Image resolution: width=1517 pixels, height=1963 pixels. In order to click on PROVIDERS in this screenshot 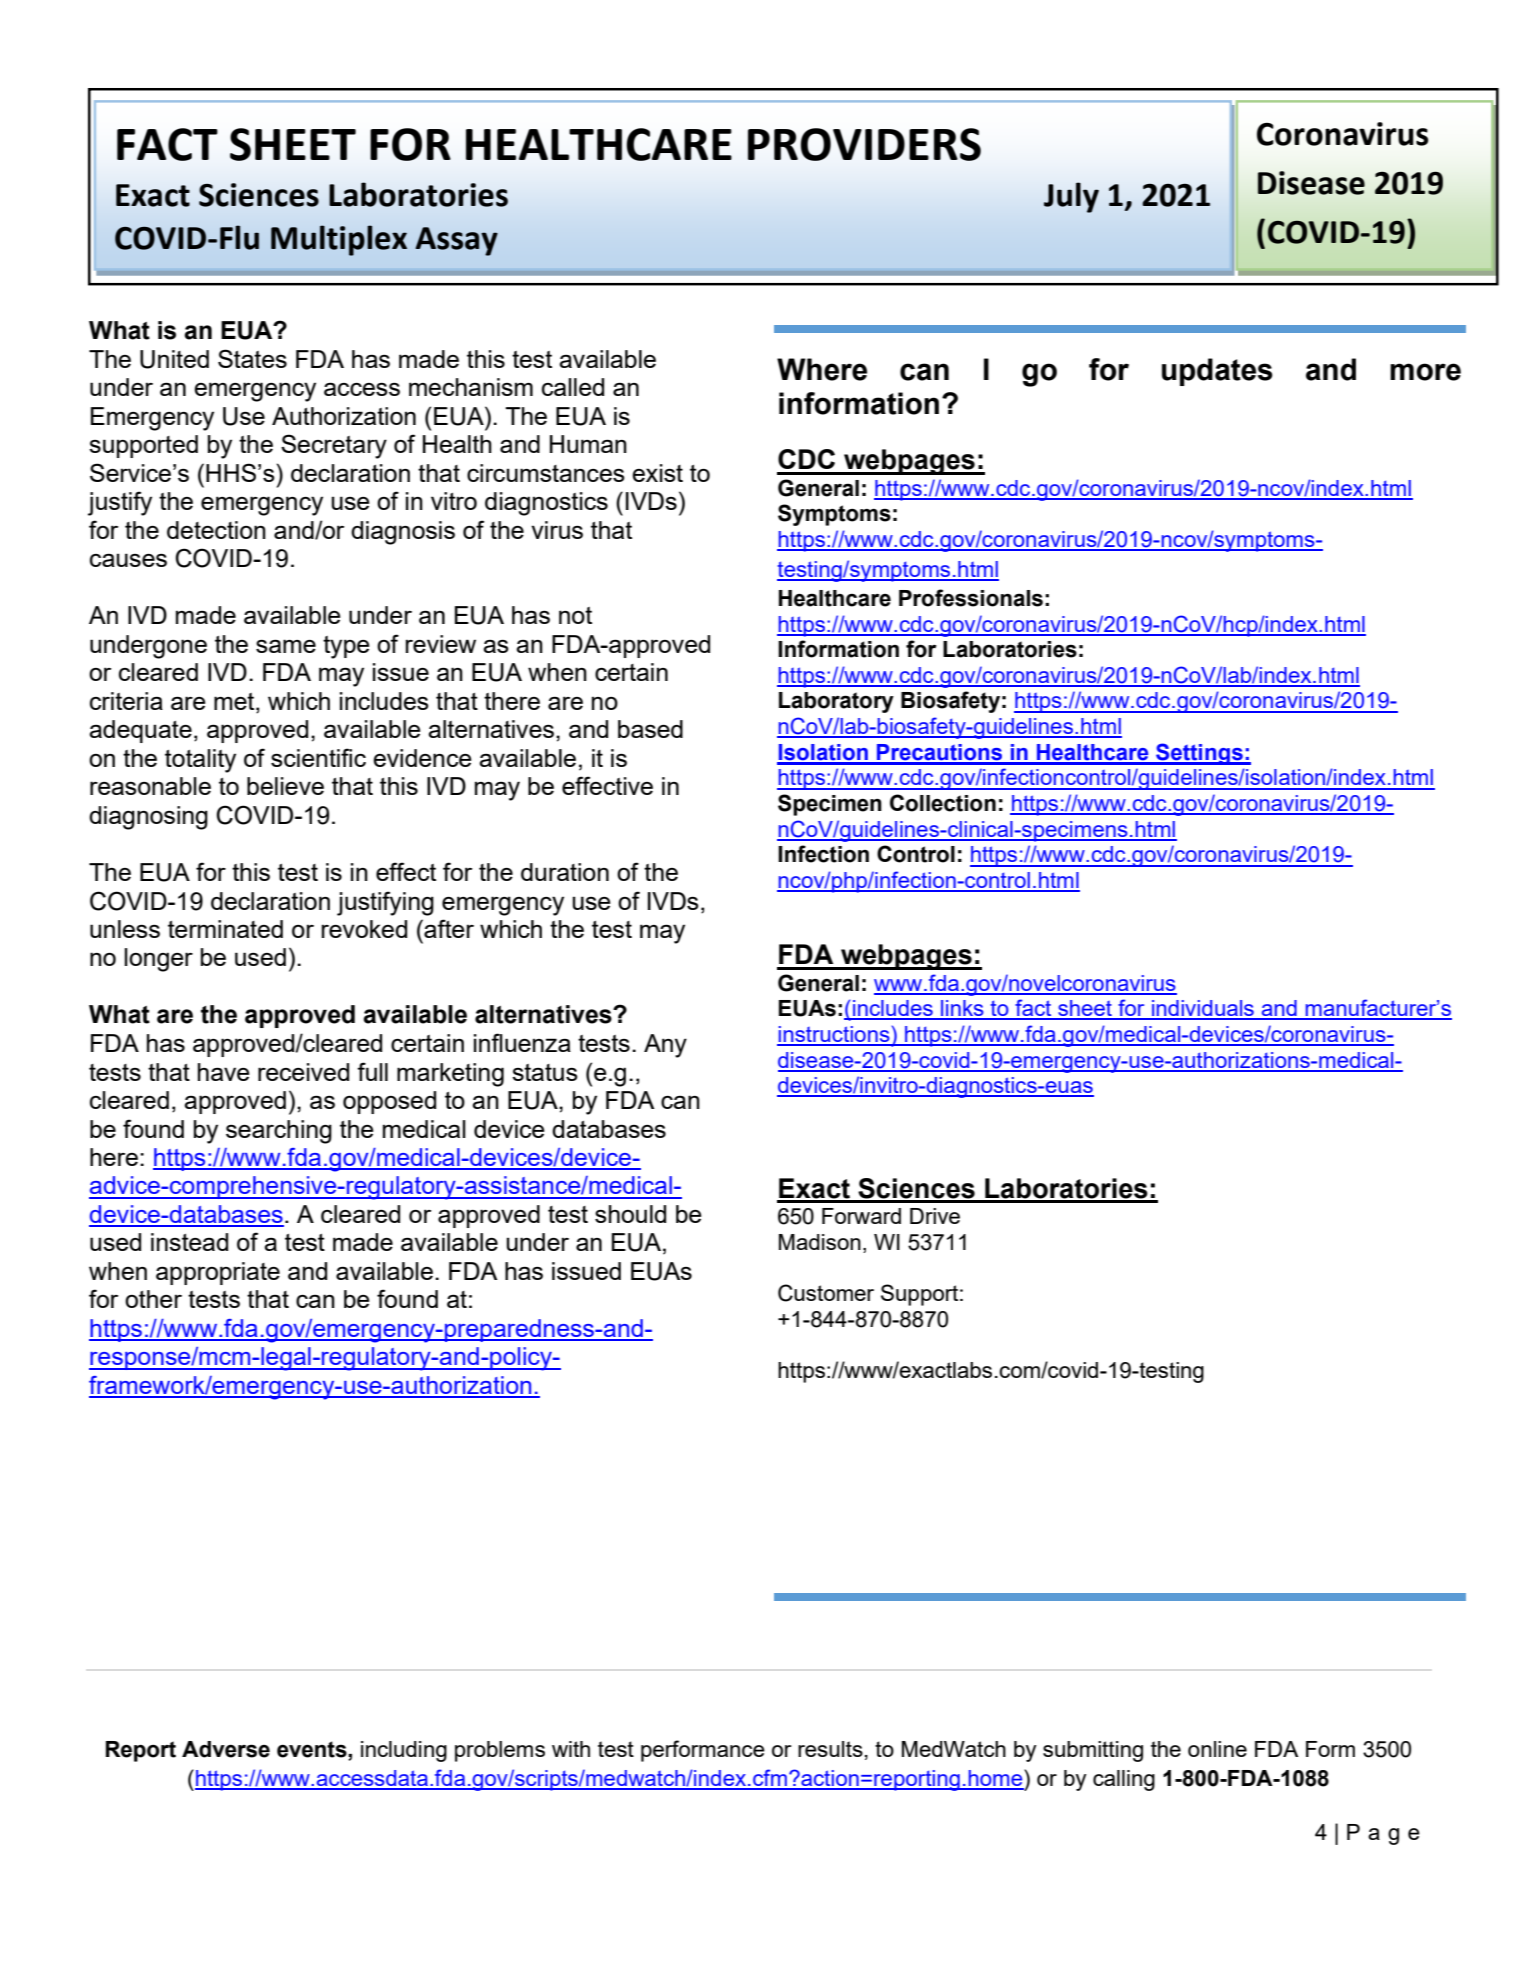, I will do `click(864, 144)`.
